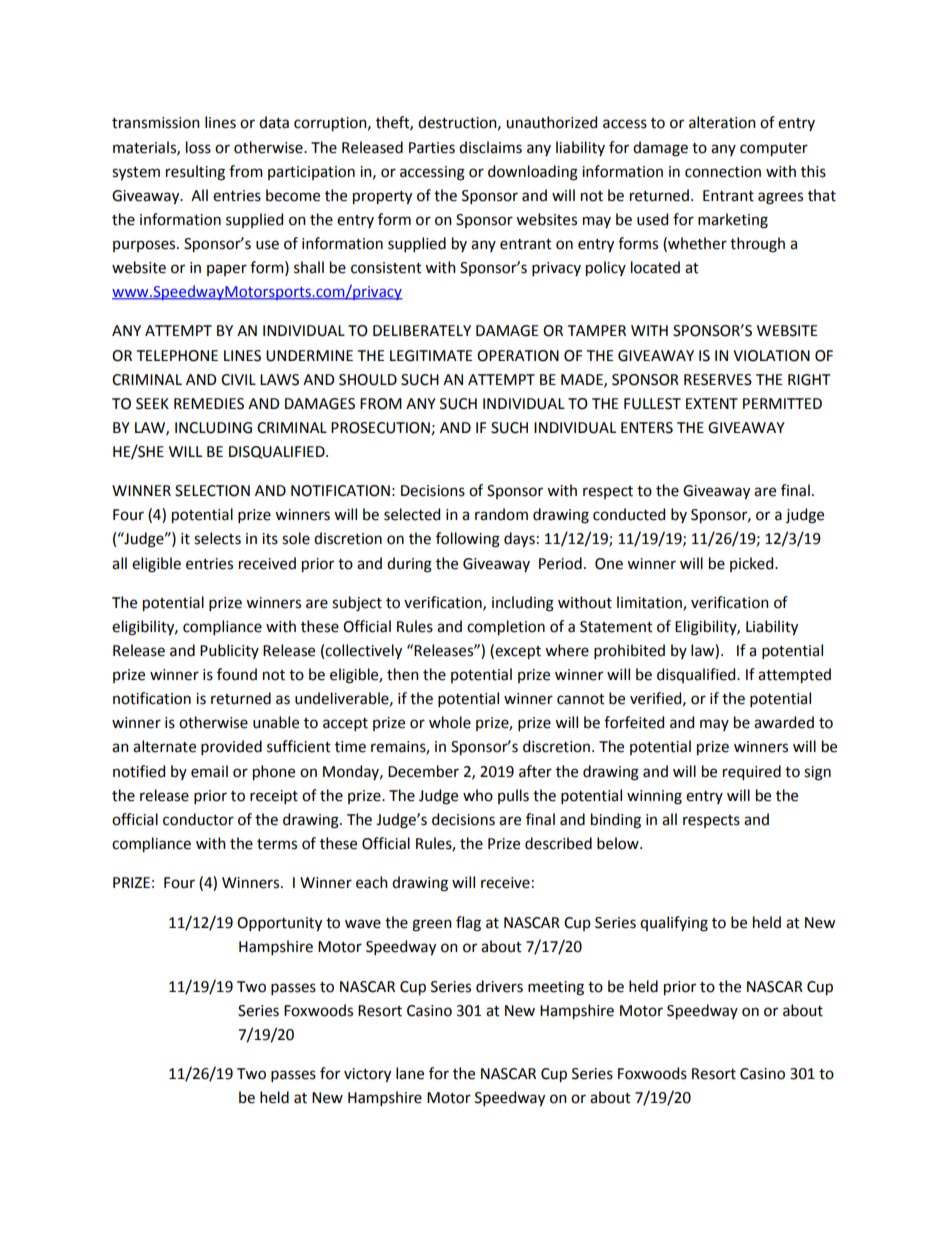  Describe the element at coordinates (674, 924) in the document. I see `qualifying` at that location.
